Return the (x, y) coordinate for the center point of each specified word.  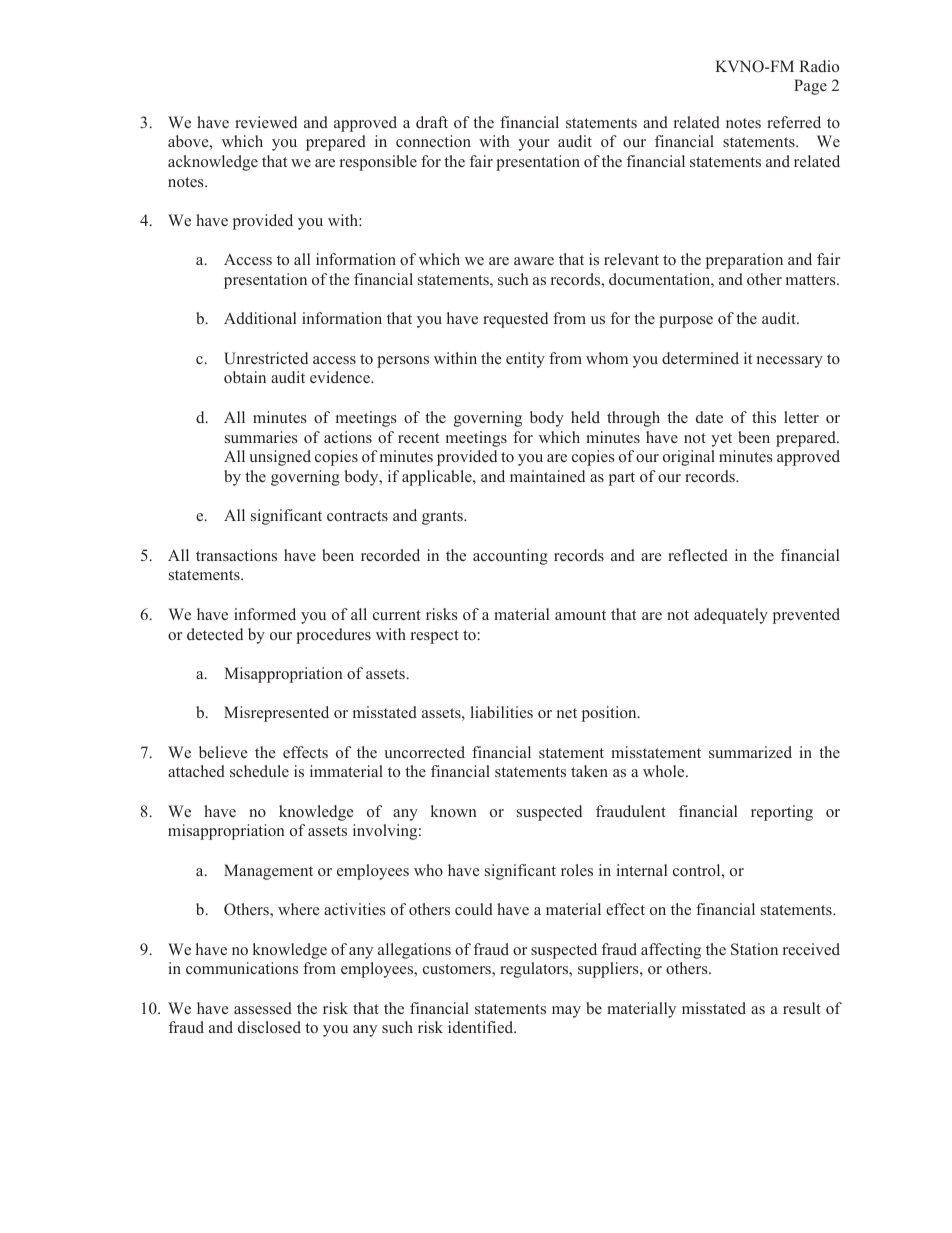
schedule (259, 771)
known (454, 811)
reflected (698, 555)
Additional (260, 318)
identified (482, 1027)
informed (265, 614)
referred (794, 122)
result (802, 1008)
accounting (510, 557)
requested (515, 320)
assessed (263, 1008)
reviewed (266, 122)
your (534, 145)
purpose (686, 322)
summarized (750, 752)
